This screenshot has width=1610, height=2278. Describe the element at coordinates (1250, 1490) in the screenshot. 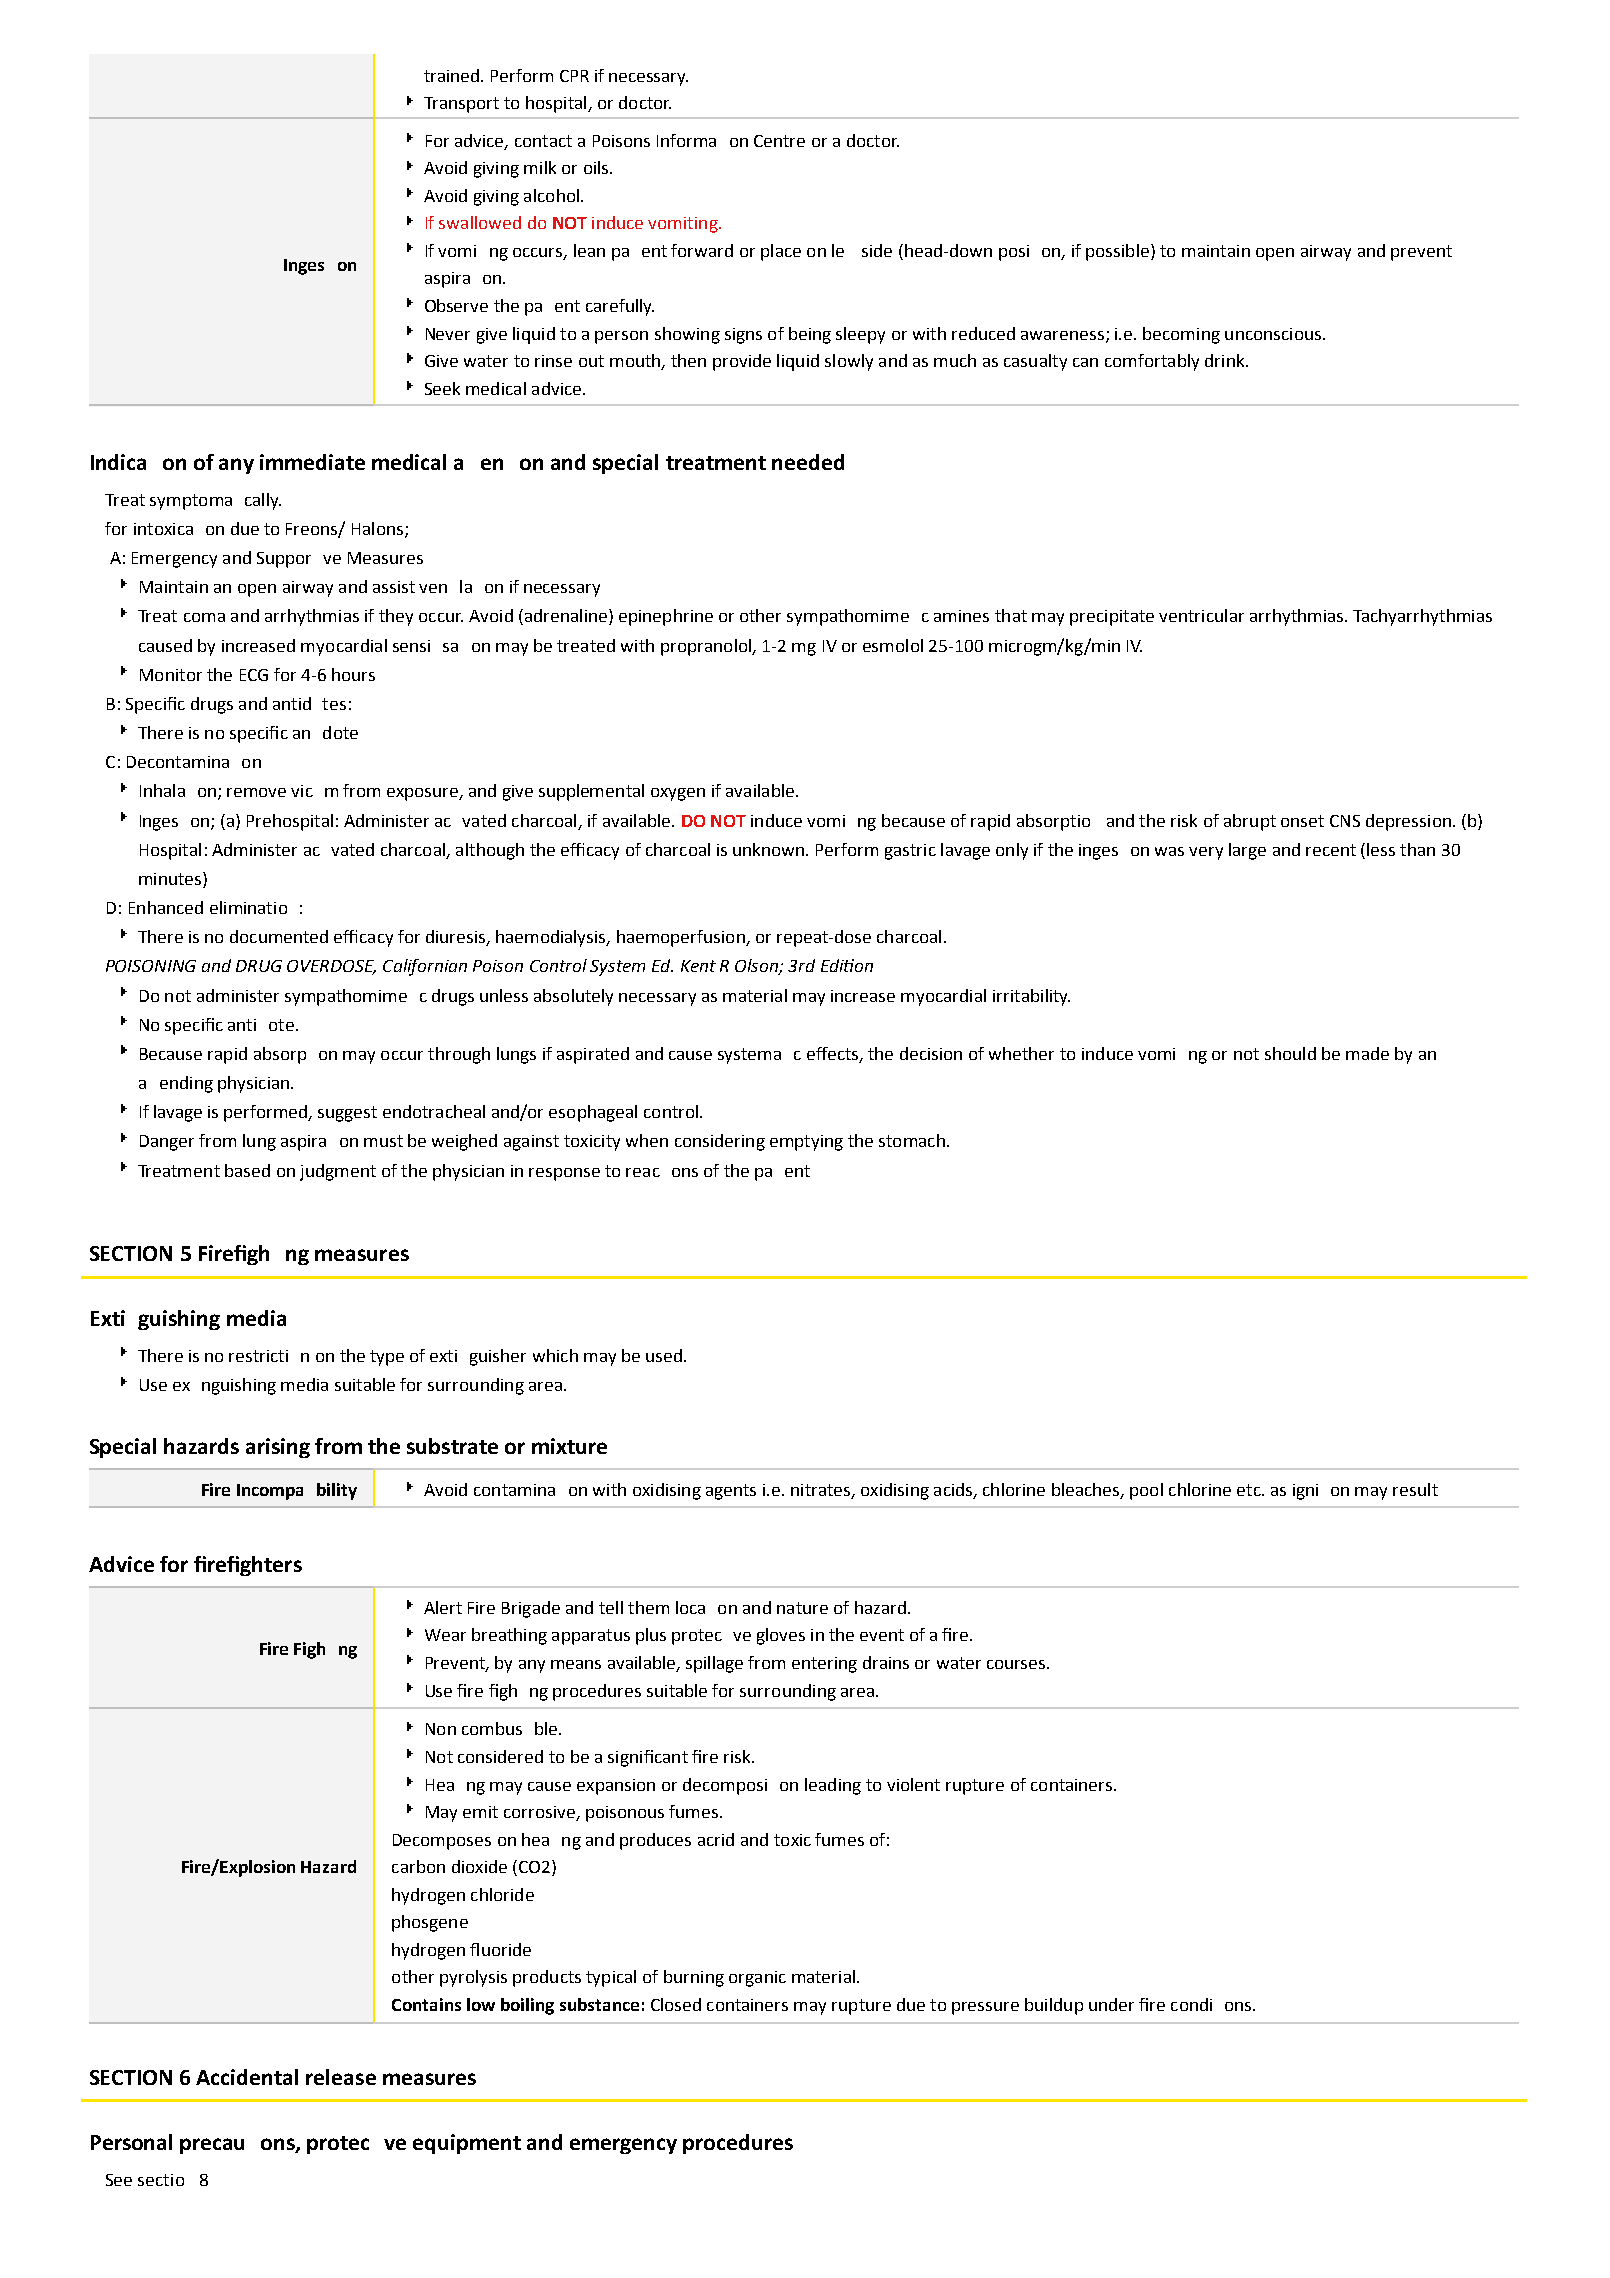

I see `etc` at that location.
